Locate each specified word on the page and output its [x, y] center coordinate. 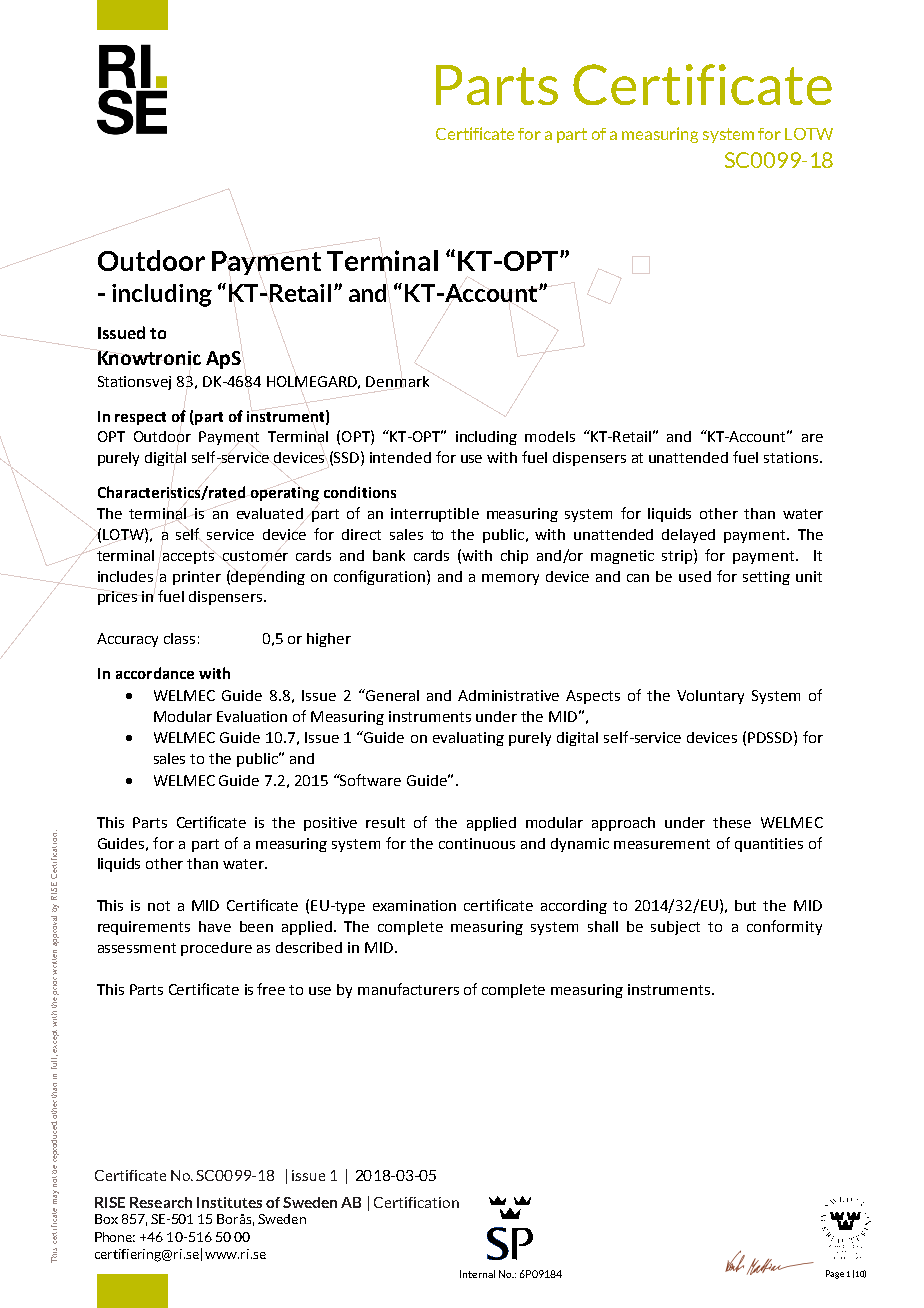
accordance [155, 673]
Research [161, 1202]
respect [140, 418]
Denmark [397, 381]
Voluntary [710, 697]
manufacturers [408, 989]
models [550, 436]
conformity [784, 927]
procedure [216, 949]
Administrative [508, 695]
